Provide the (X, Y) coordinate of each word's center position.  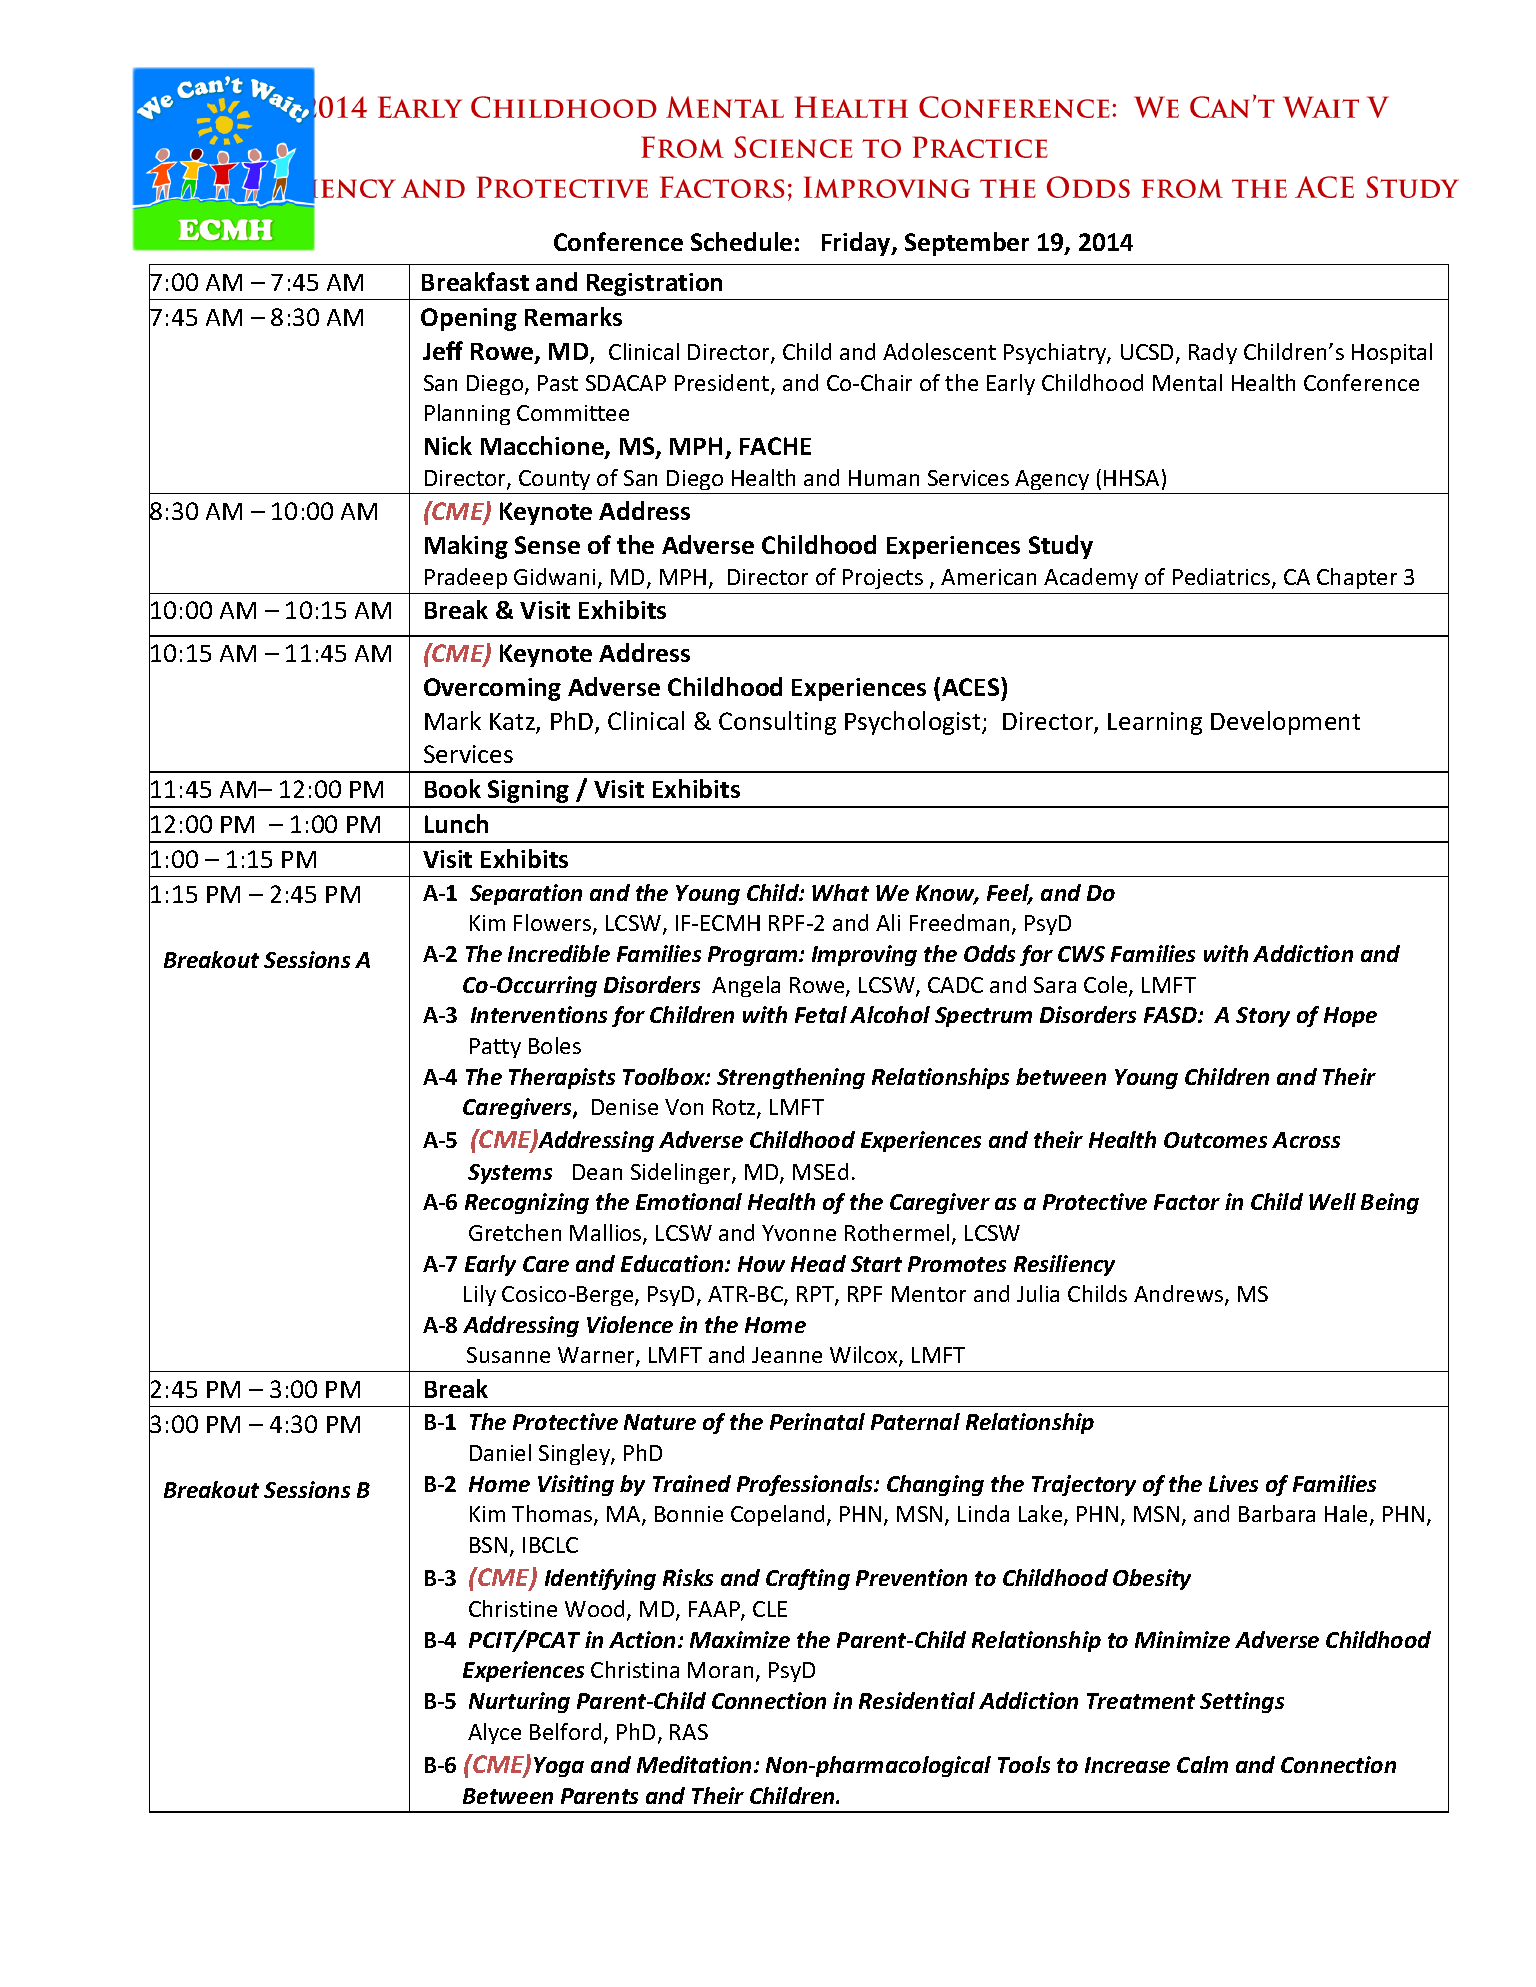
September (967, 244)
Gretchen (515, 1232)
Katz (513, 723)
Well (1332, 1201)
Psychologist (914, 723)
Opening (469, 319)
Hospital (1392, 353)
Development (1285, 723)
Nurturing (519, 1702)
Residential (917, 1700)
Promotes (957, 1264)
